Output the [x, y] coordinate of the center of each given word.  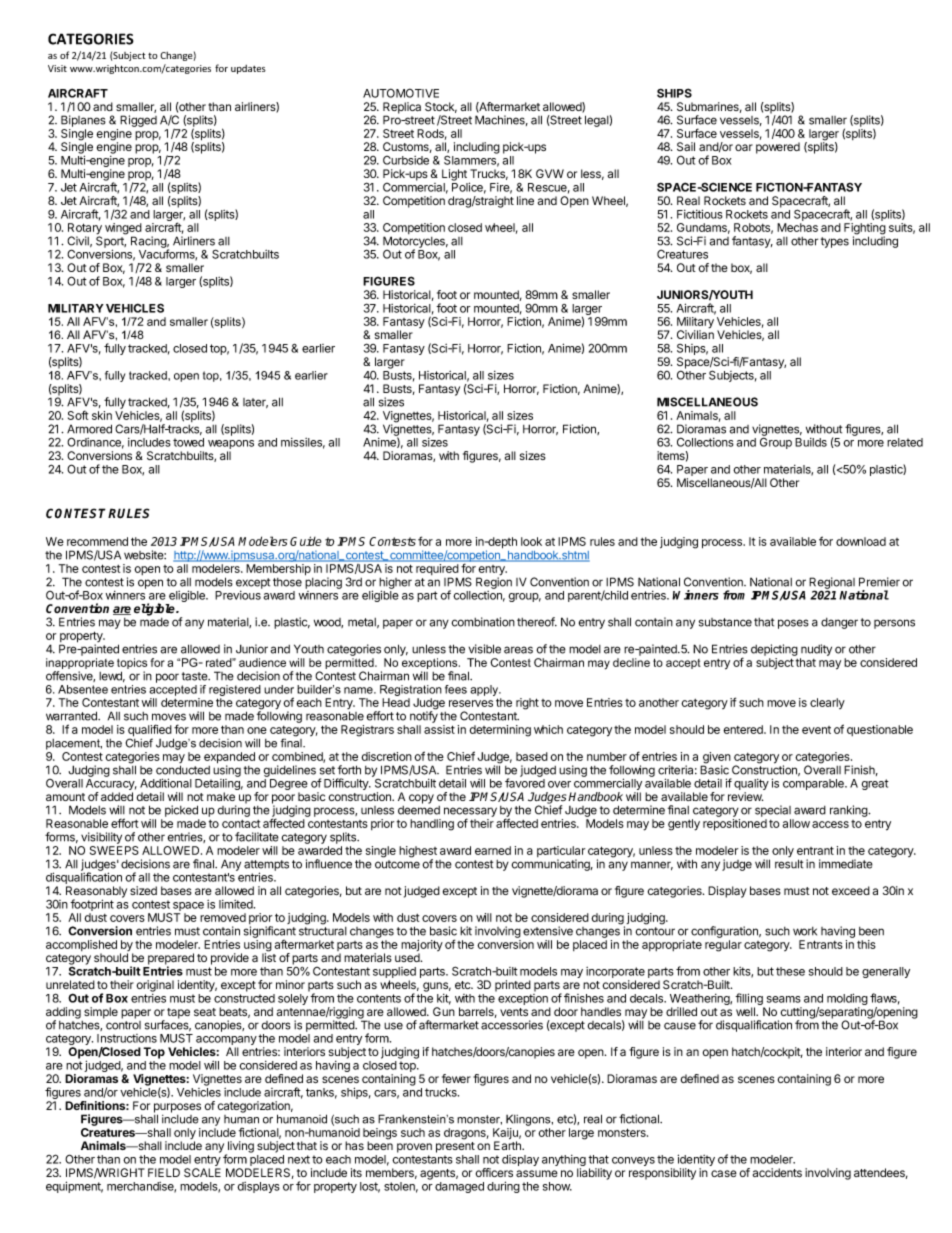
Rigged [138, 121]
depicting [774, 650]
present [455, 1147]
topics [132, 665]
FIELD [164, 1172]
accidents [777, 1172]
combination [483, 622]
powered [778, 148]
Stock [441, 107]
